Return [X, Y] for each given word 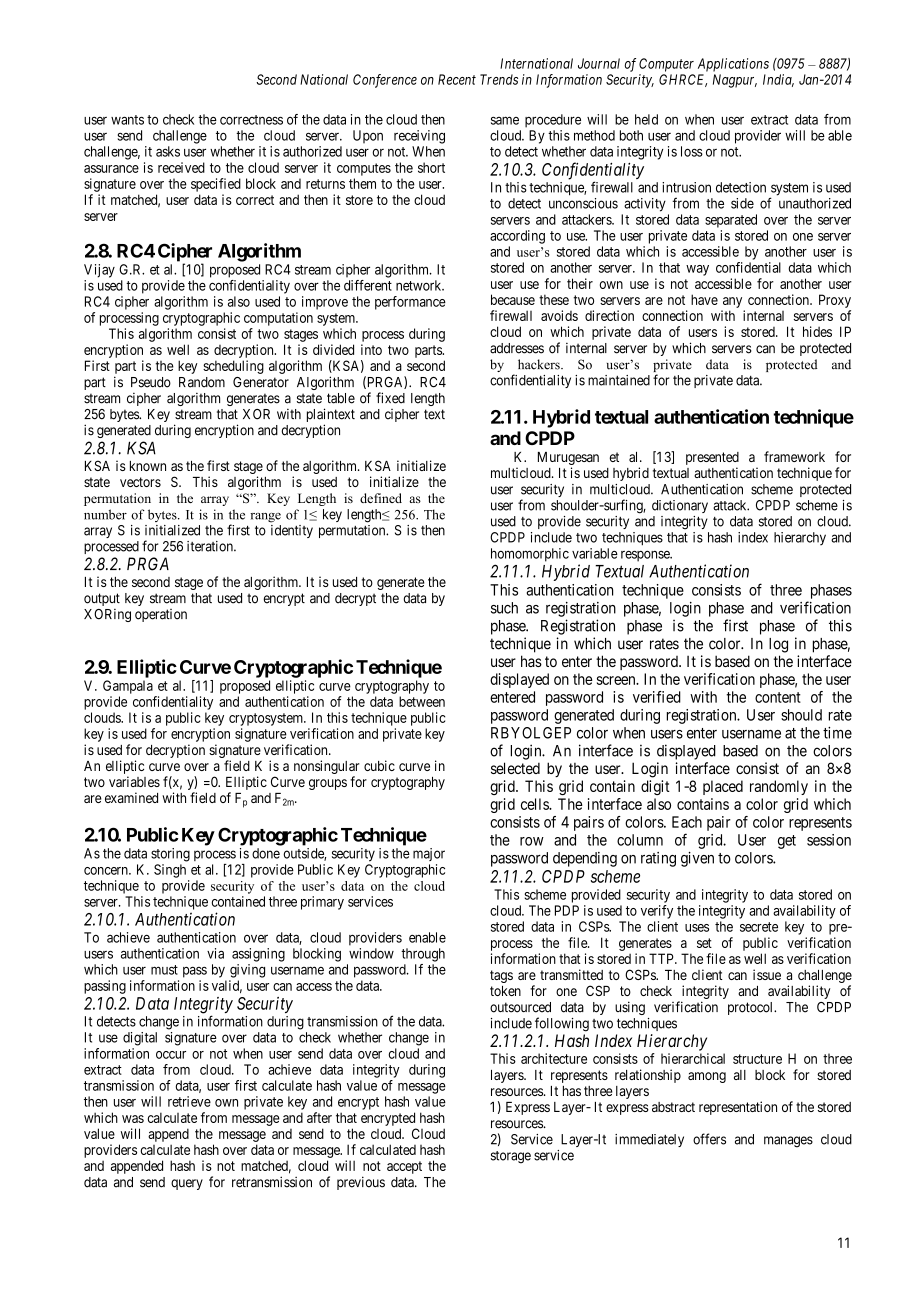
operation [161, 615]
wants [127, 120]
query [187, 1184]
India [778, 80]
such [504, 608]
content [778, 697]
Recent [457, 79]
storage [511, 1157]
